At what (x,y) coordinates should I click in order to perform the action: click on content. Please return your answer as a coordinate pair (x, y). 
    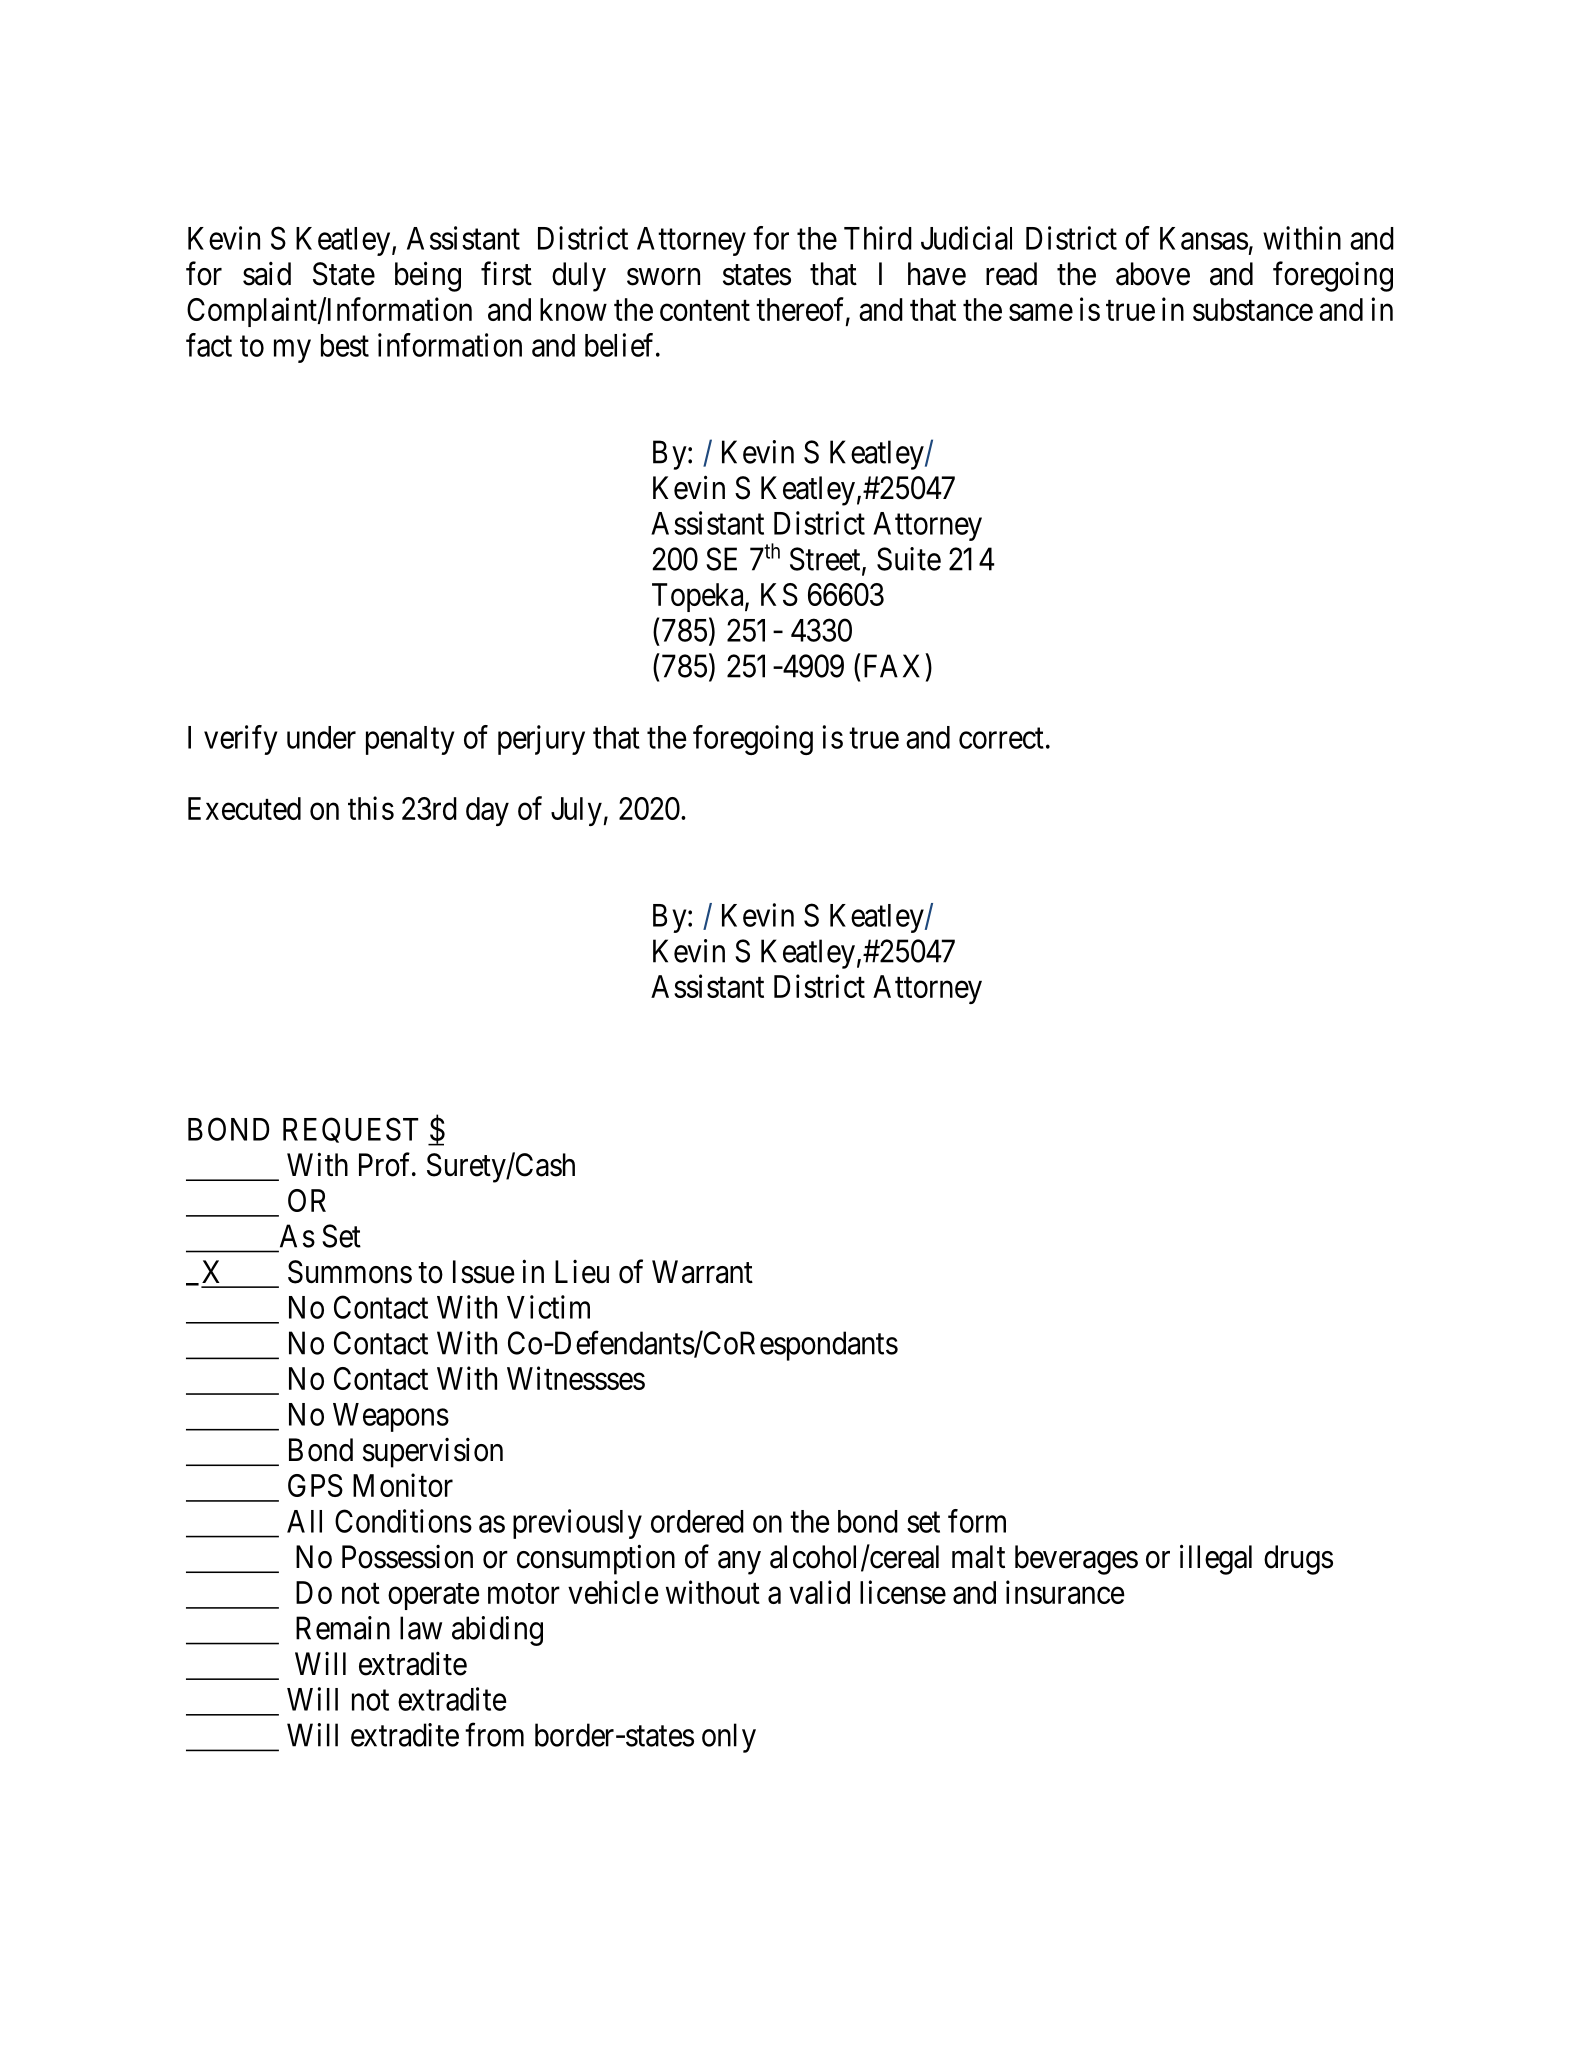
    Looking at the image, I should click on (705, 310).
